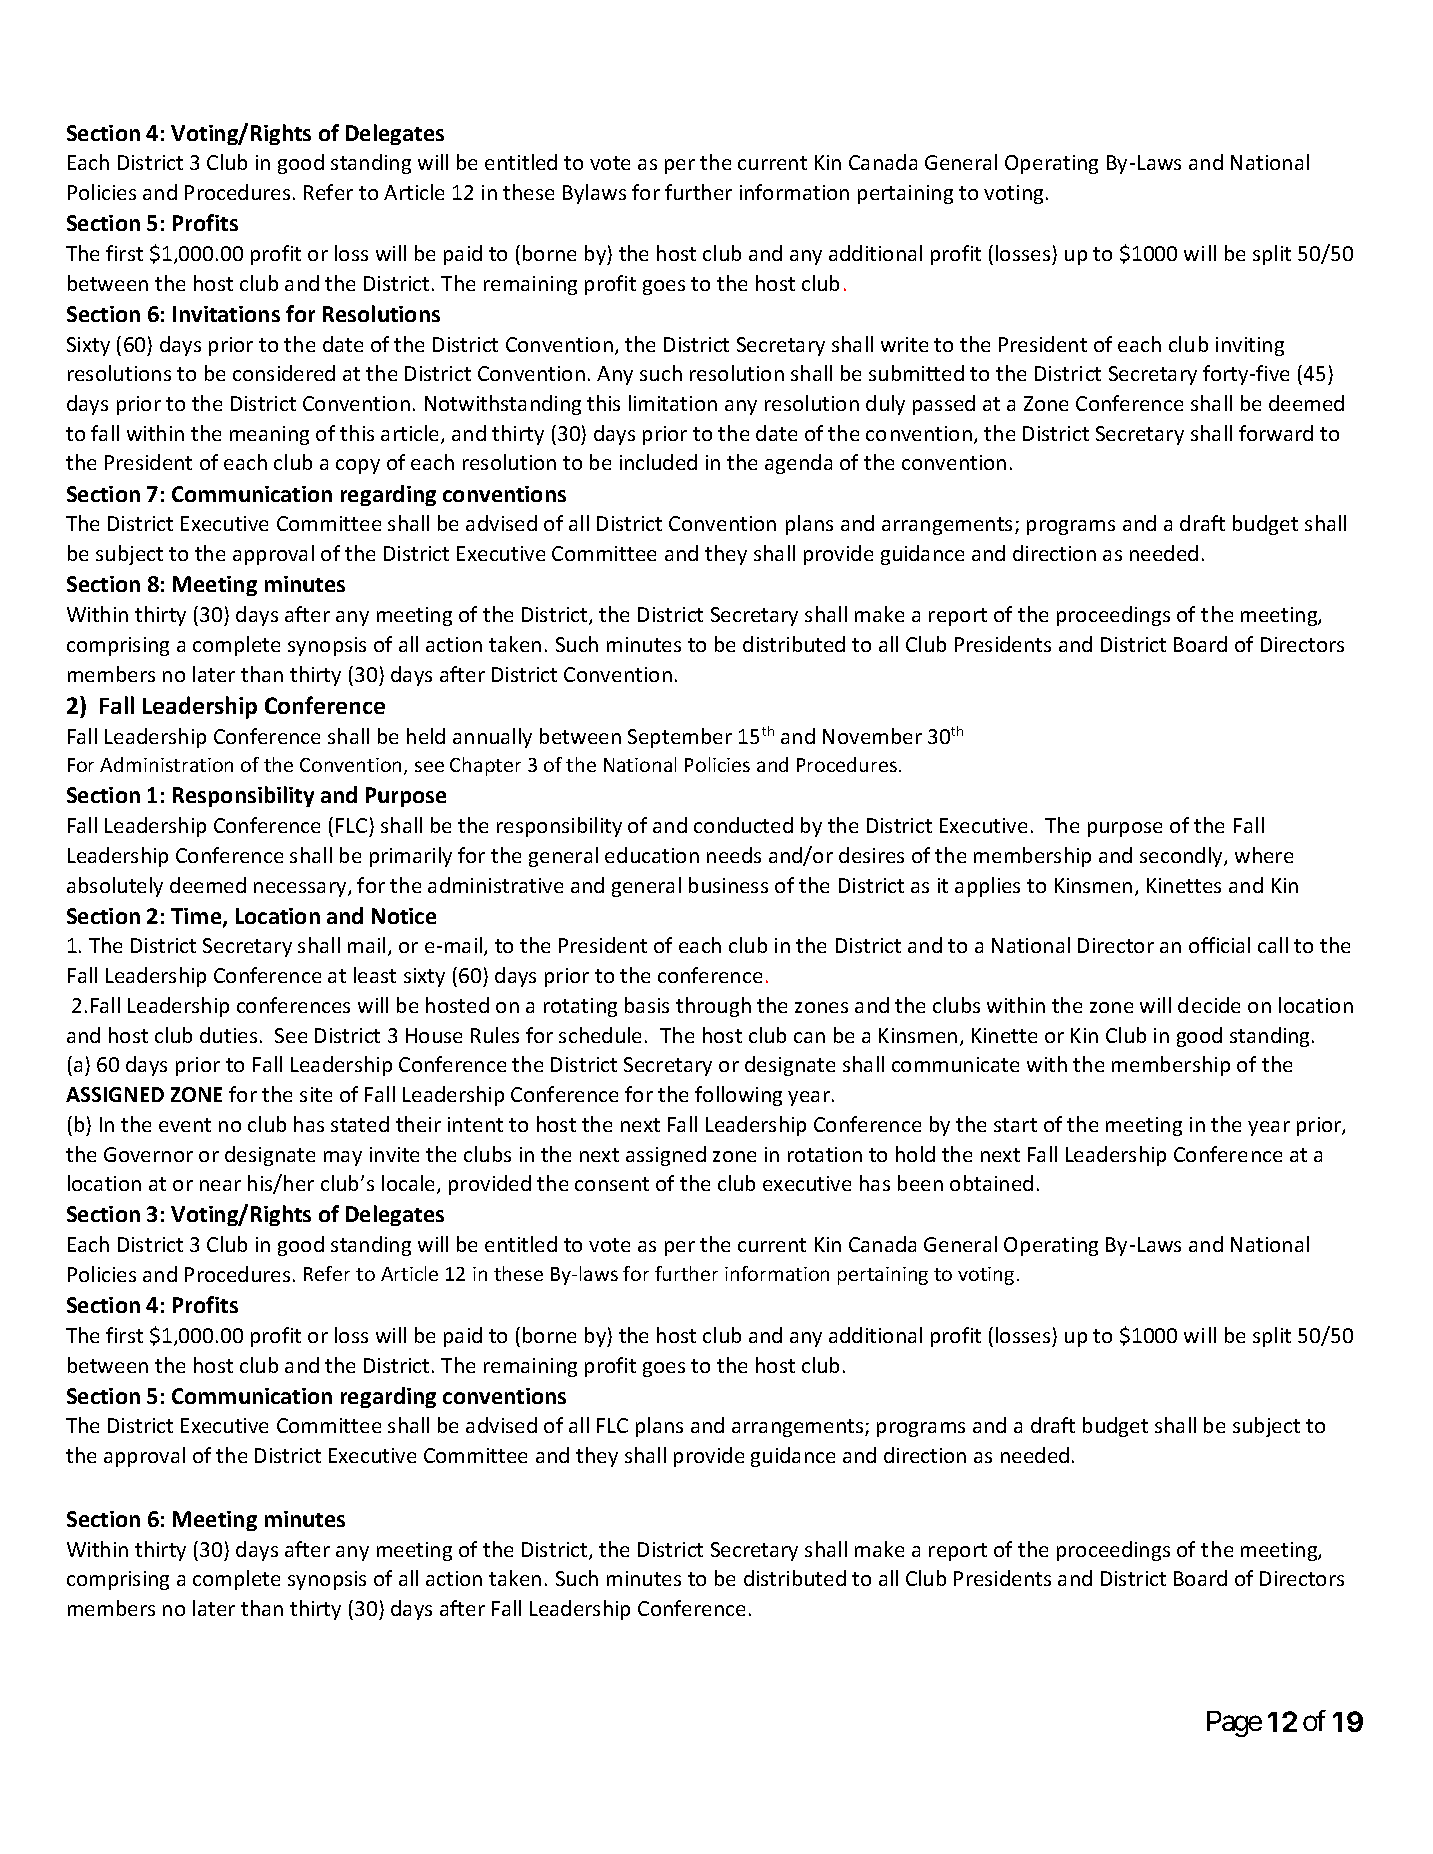 Image resolution: width=1433 pixels, height=1854 pixels. What do you see at coordinates (1250, 346) in the screenshot?
I see `inviting` at bounding box center [1250, 346].
